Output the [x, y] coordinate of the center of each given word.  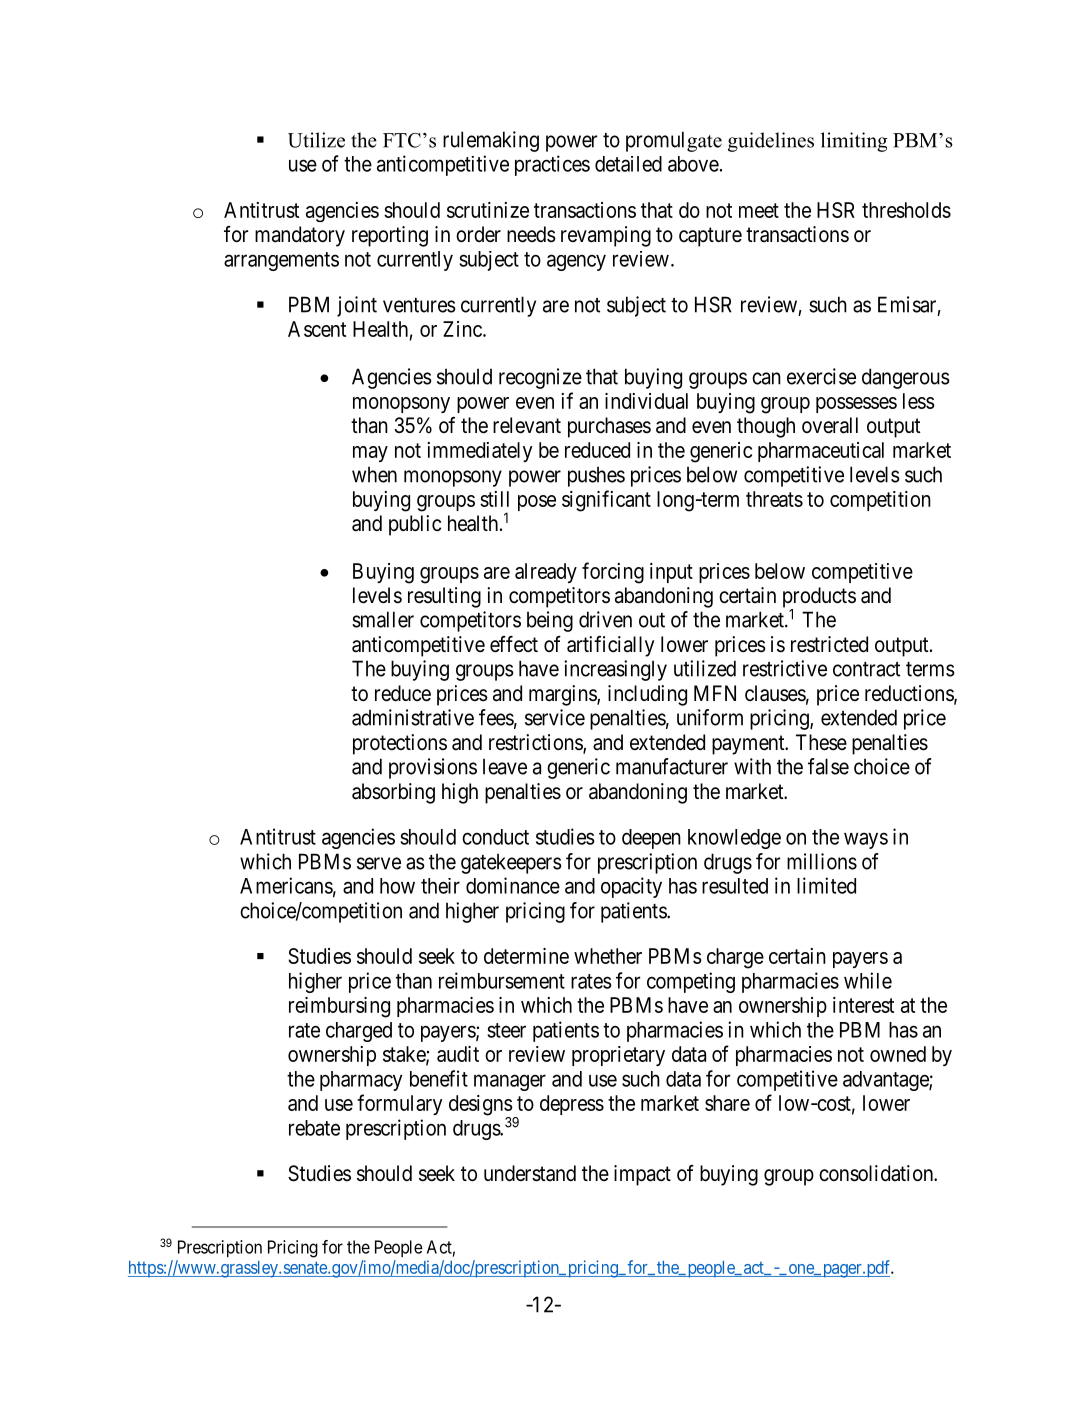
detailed [628, 164]
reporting [390, 236]
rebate [314, 1128]
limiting [854, 142]
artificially [610, 646]
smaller [383, 619]
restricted [829, 644]
